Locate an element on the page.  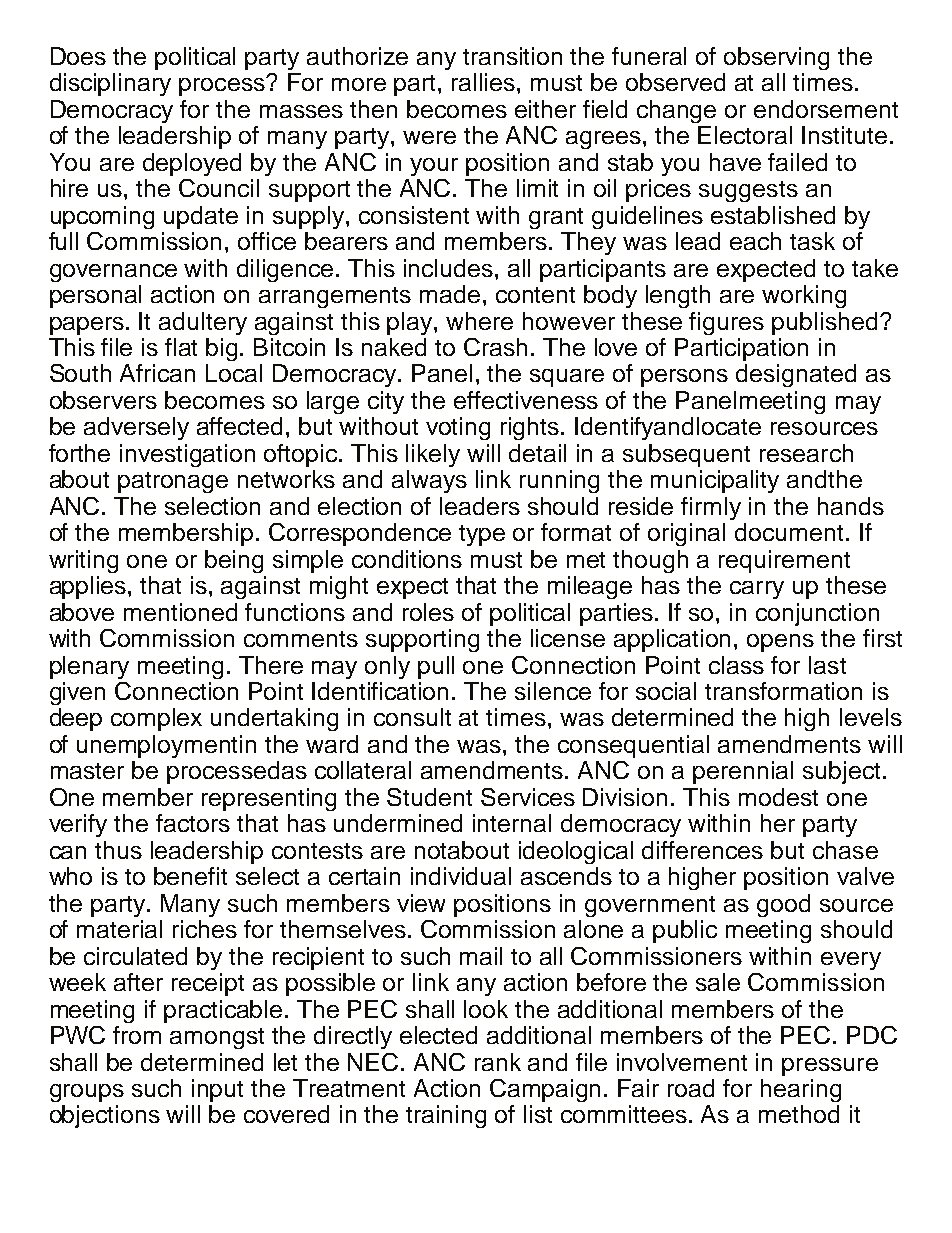
where is located at coordinates (479, 321).
